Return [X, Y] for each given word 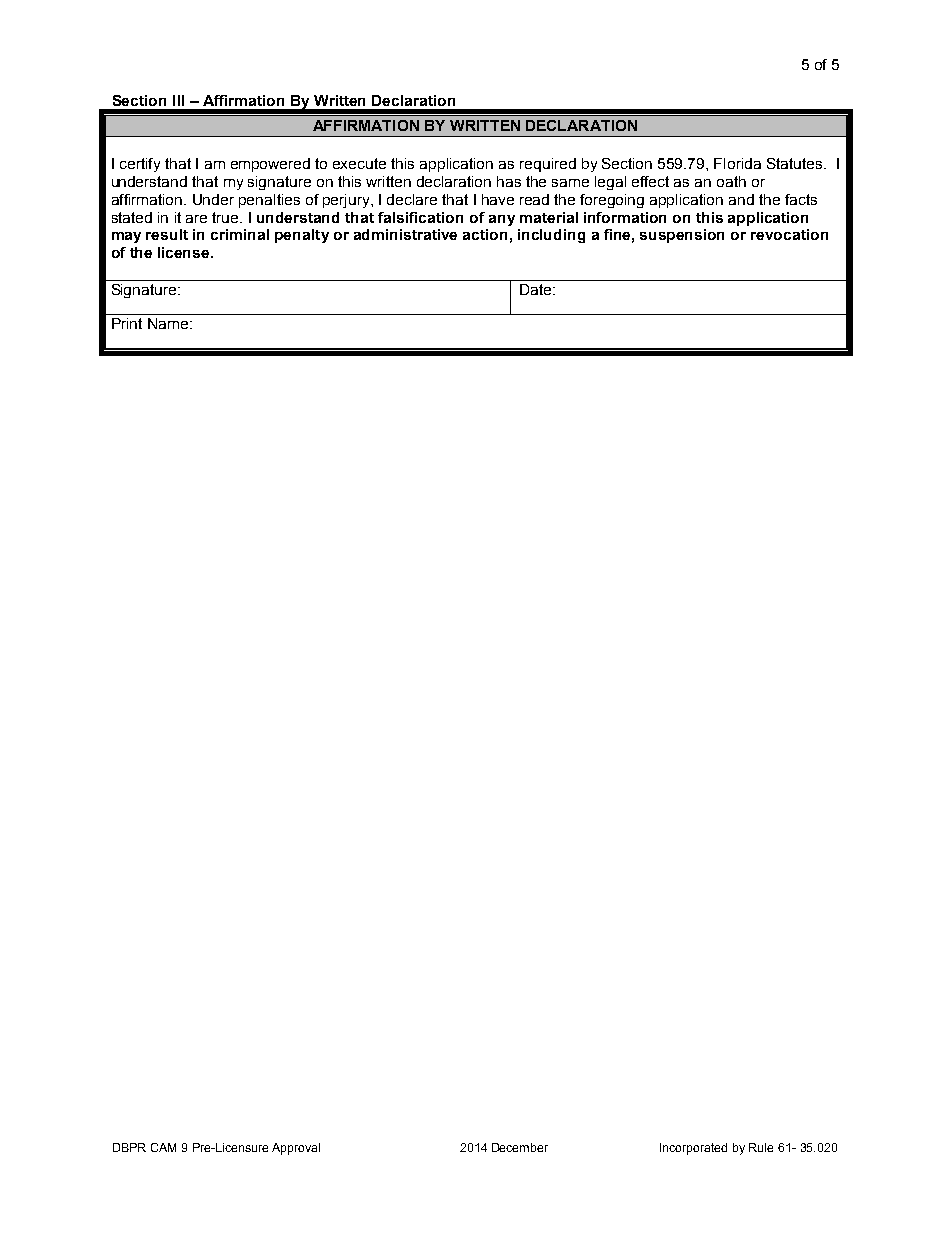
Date [537, 289]
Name [168, 323]
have [498, 199]
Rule [761, 1147]
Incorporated [693, 1149]
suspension [682, 236]
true [226, 217]
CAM [163, 1147]
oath [731, 181]
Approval [296, 1149]
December [520, 1147]
